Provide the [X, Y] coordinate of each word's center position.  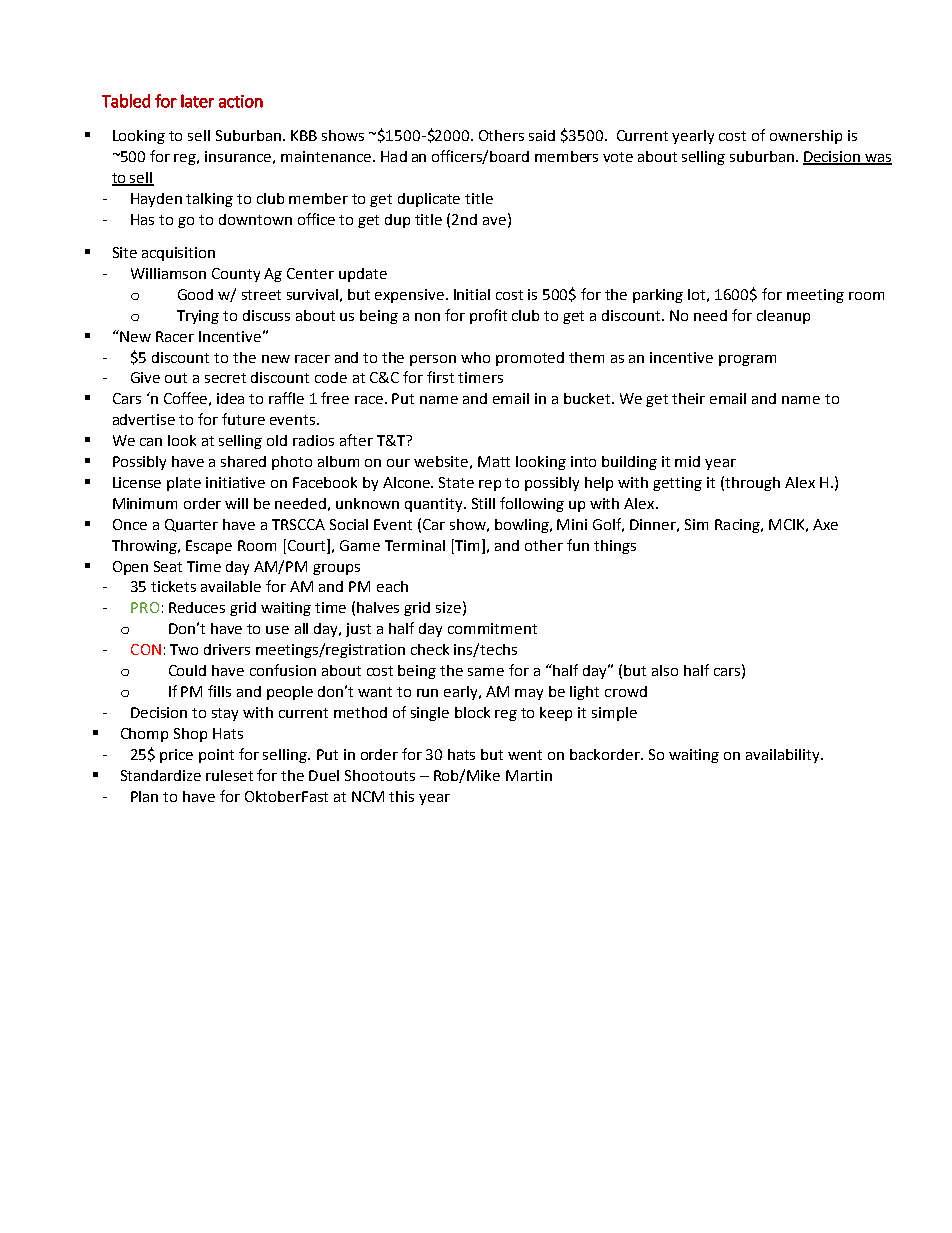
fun [578, 545]
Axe [825, 524]
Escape [209, 547]
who [475, 357]
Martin [529, 775]
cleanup [783, 317]
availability [784, 756]
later [197, 101]
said [542, 135]
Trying [198, 317]
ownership [806, 137]
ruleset [229, 775]
